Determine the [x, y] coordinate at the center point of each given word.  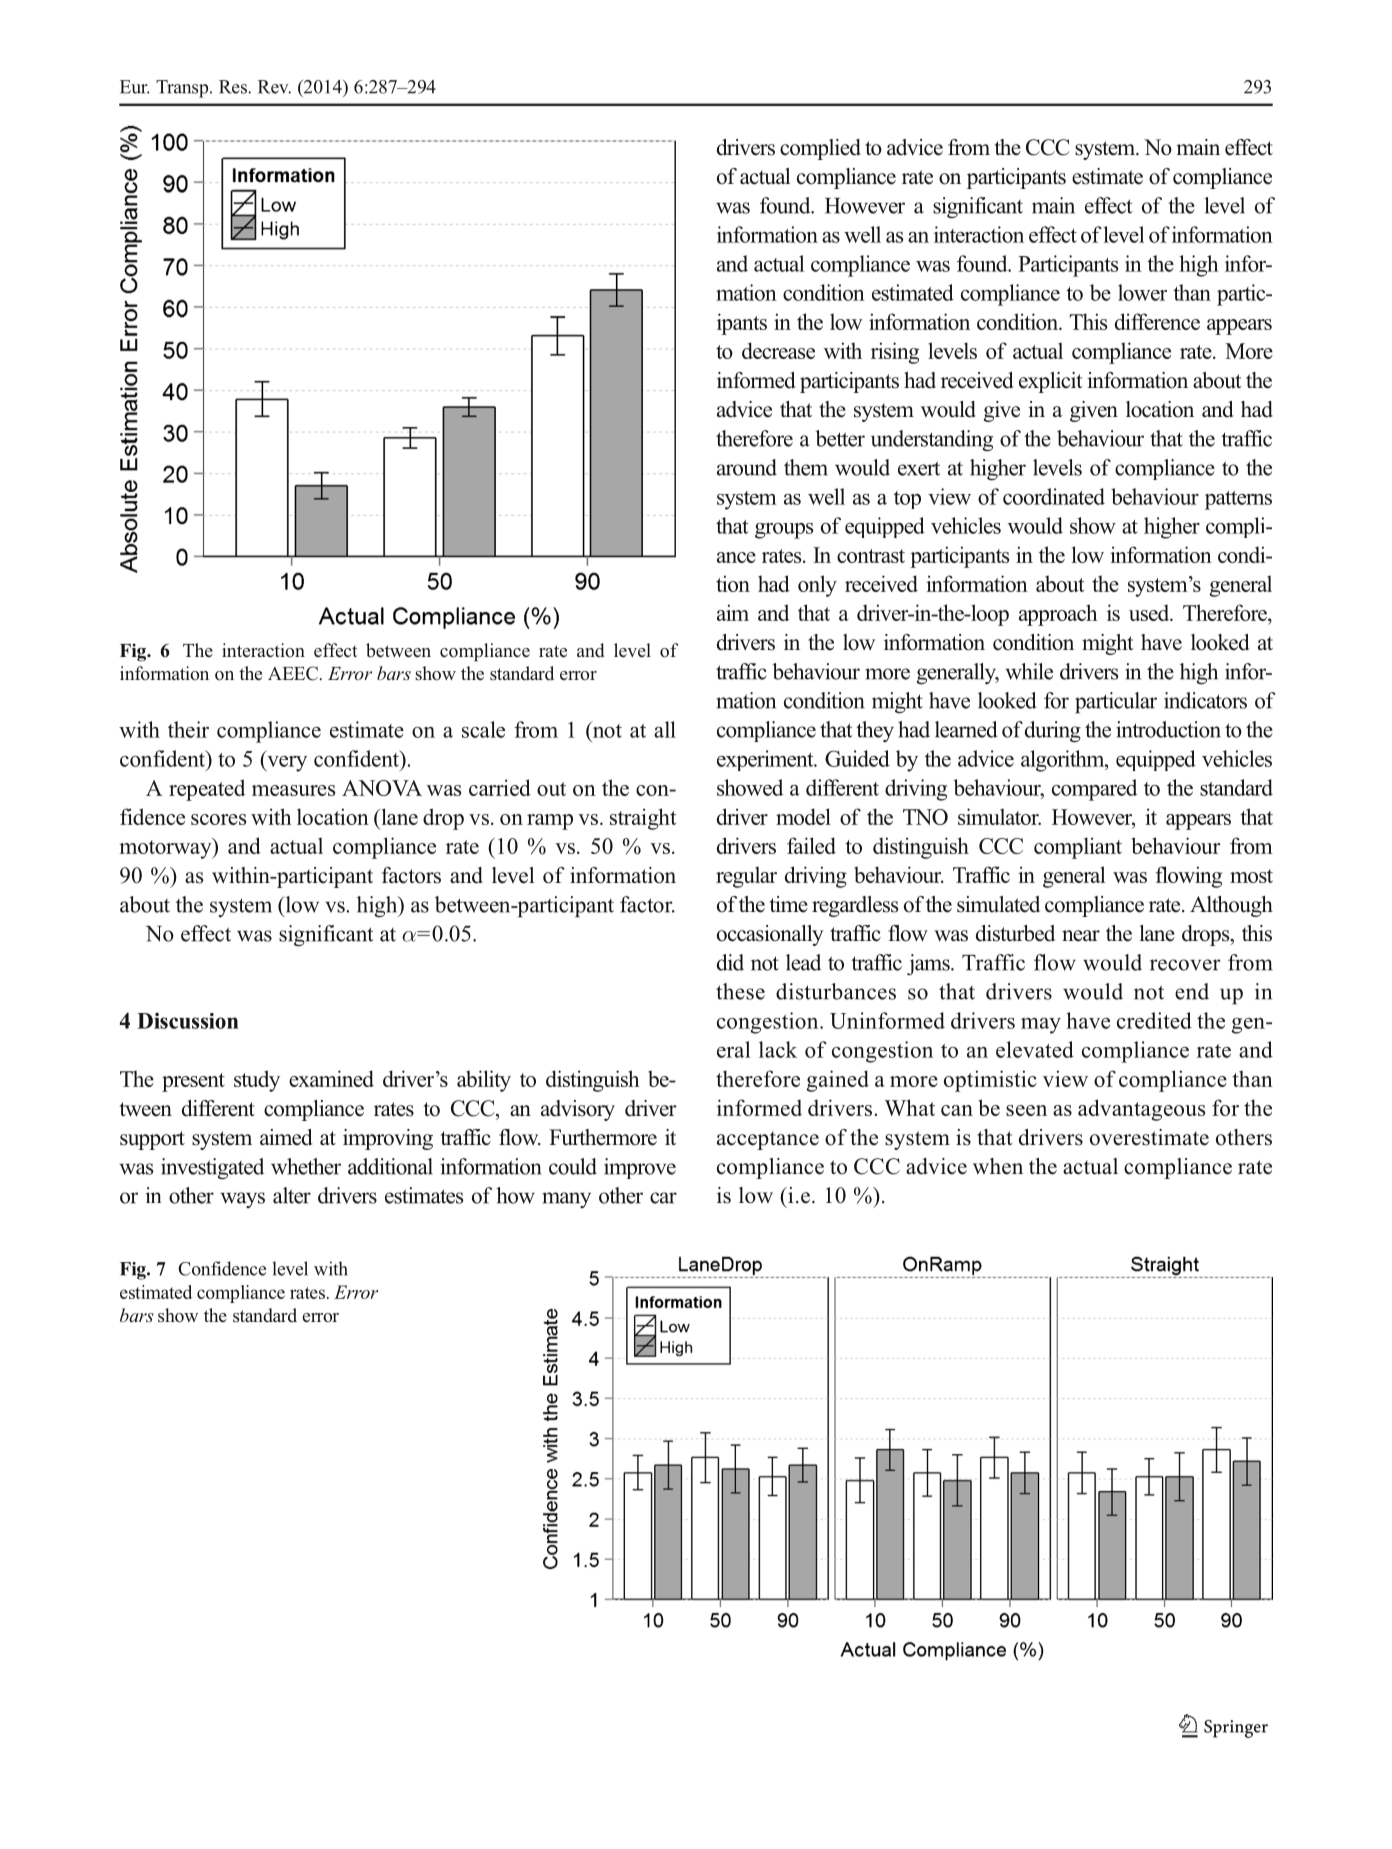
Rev [274, 87]
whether [306, 1166]
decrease [778, 350]
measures [293, 790]
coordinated [1054, 496]
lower [1142, 292]
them [806, 467]
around [747, 467]
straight [643, 819]
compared [1094, 790]
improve [640, 1168]
